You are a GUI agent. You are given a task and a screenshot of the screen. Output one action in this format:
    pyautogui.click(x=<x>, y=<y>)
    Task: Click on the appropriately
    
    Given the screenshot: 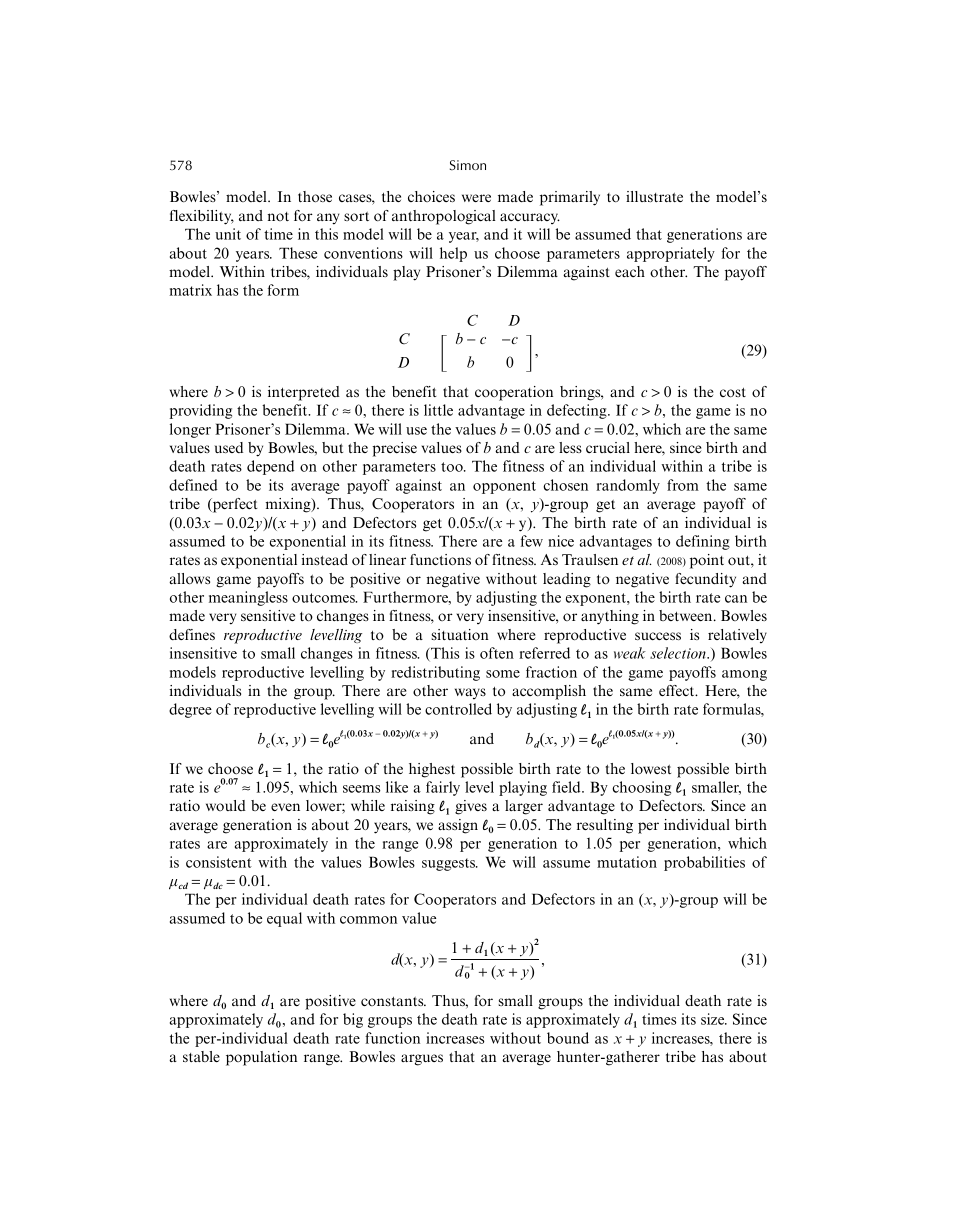 What is the action you would take?
    pyautogui.click(x=671, y=254)
